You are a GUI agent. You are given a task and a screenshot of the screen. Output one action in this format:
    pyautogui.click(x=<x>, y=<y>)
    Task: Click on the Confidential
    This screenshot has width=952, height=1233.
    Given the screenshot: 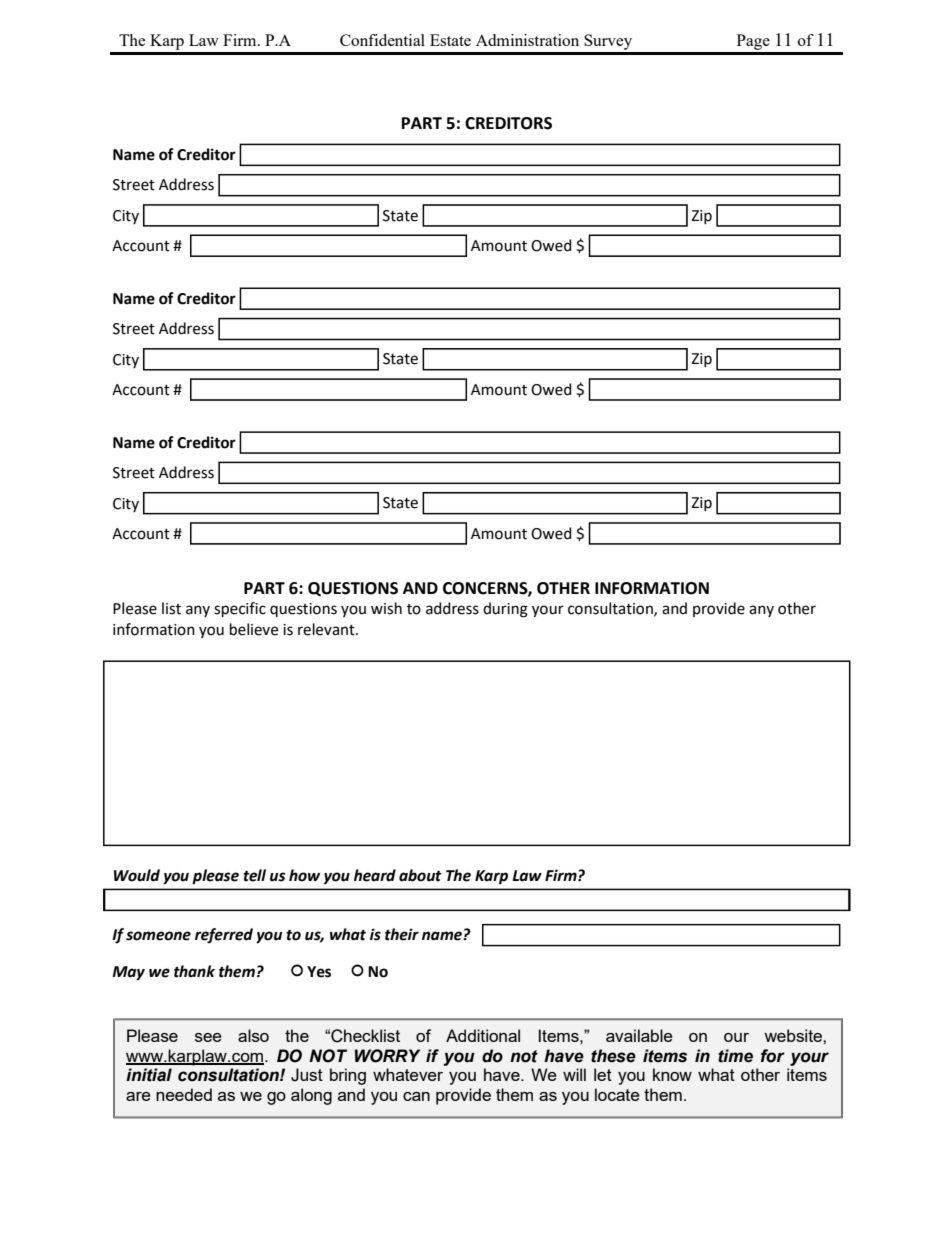 What is the action you would take?
    pyautogui.click(x=382, y=40)
